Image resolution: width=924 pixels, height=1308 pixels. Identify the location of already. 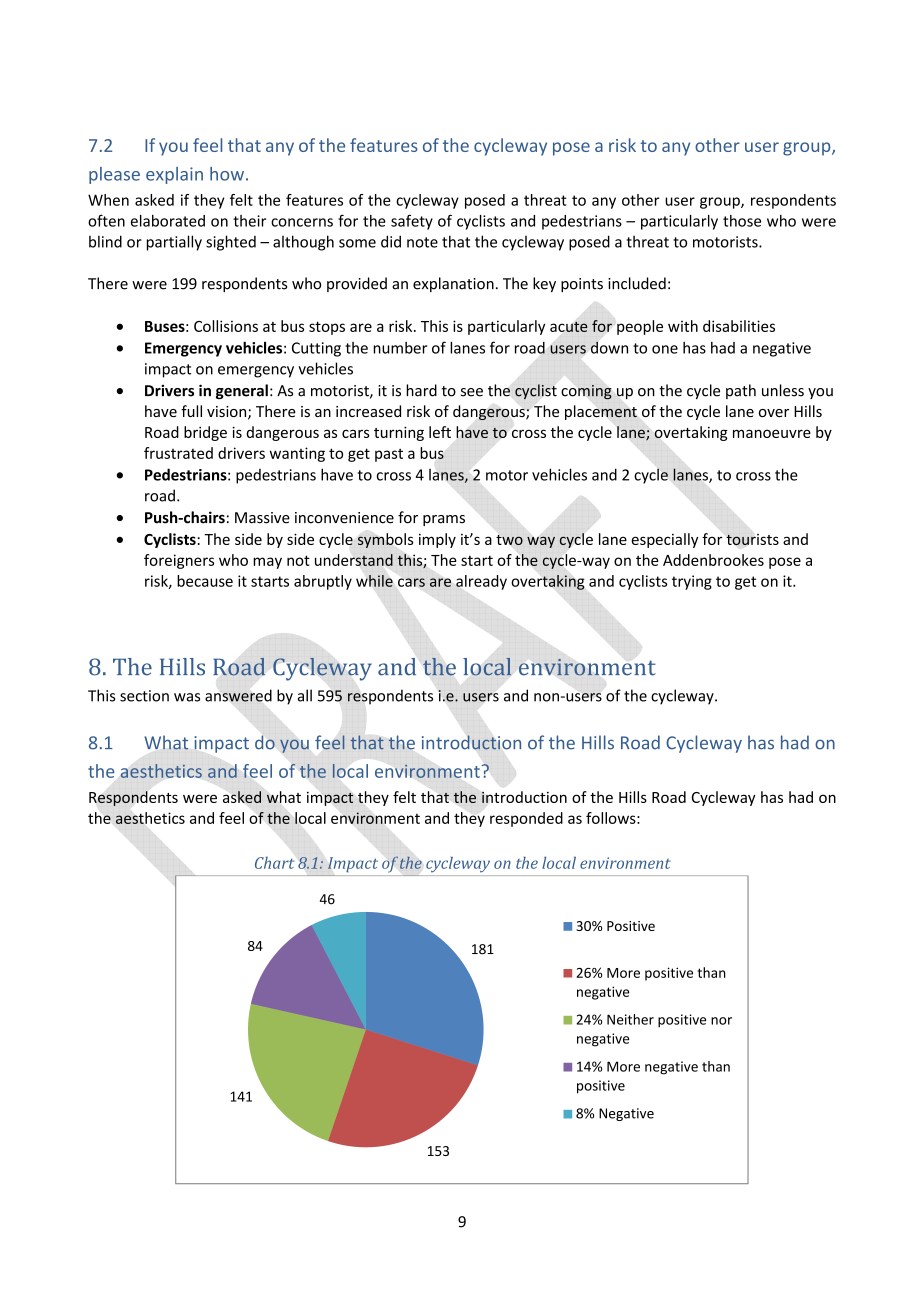
(481, 582).
